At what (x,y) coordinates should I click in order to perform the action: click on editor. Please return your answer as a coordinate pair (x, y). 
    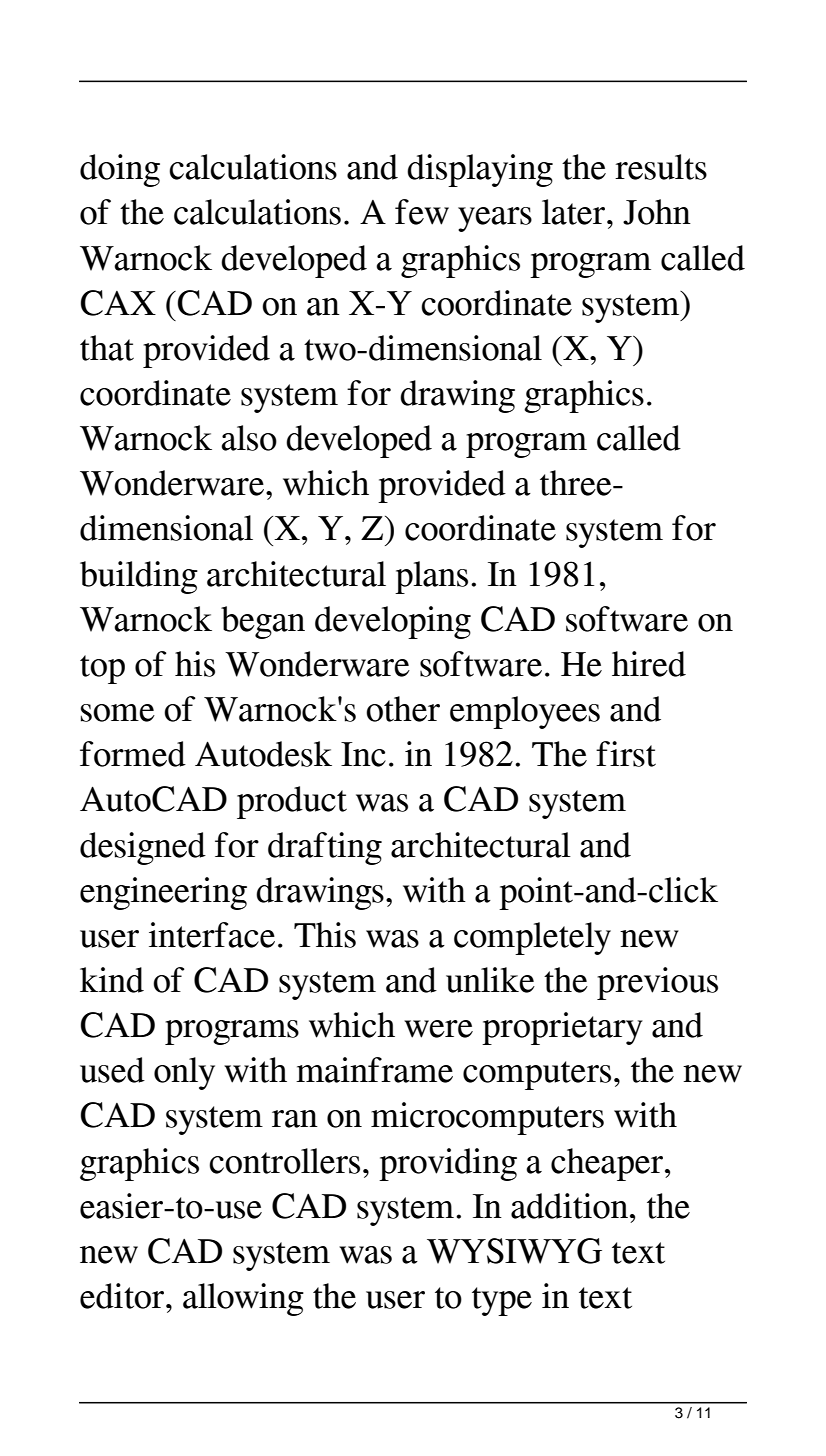
    Looking at the image, I should click on (123, 1296).
